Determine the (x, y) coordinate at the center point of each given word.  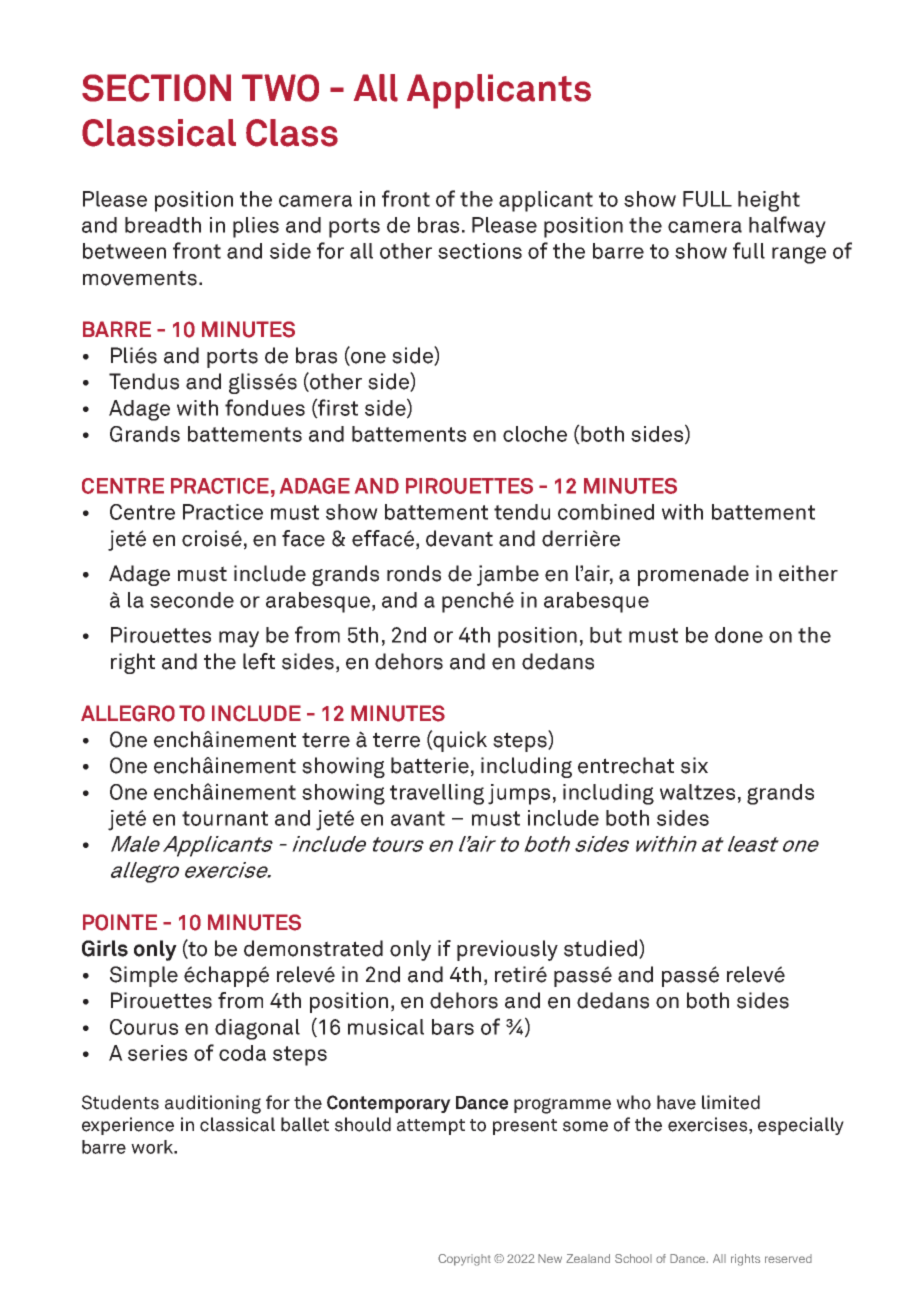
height (769, 201)
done (739, 635)
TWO (280, 88)
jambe (508, 575)
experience (128, 1126)
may (239, 639)
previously (507, 950)
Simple (144, 976)
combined (606, 512)
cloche (535, 434)
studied (600, 948)
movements (140, 278)
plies (256, 227)
